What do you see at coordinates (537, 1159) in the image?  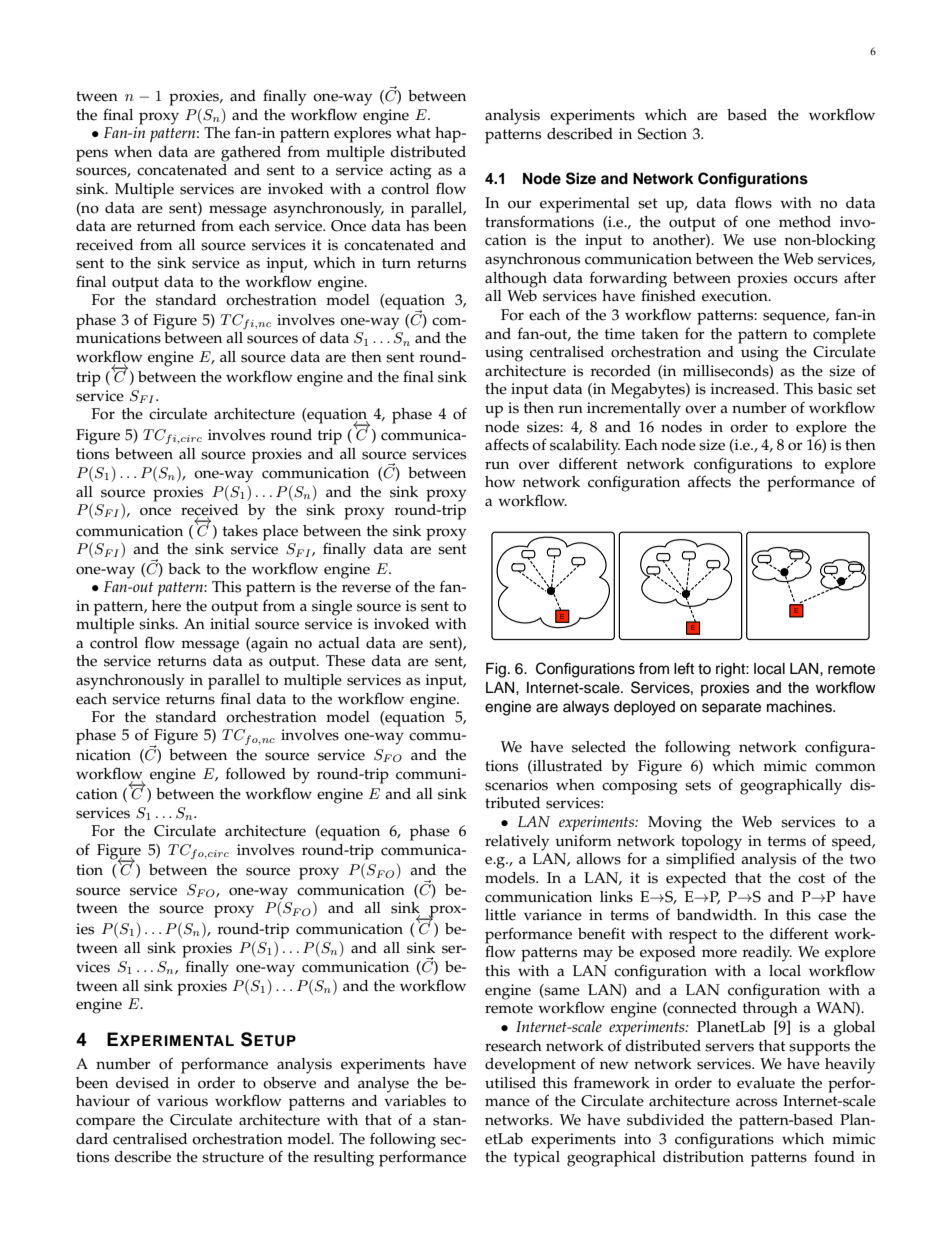 I see `typical` at bounding box center [537, 1159].
